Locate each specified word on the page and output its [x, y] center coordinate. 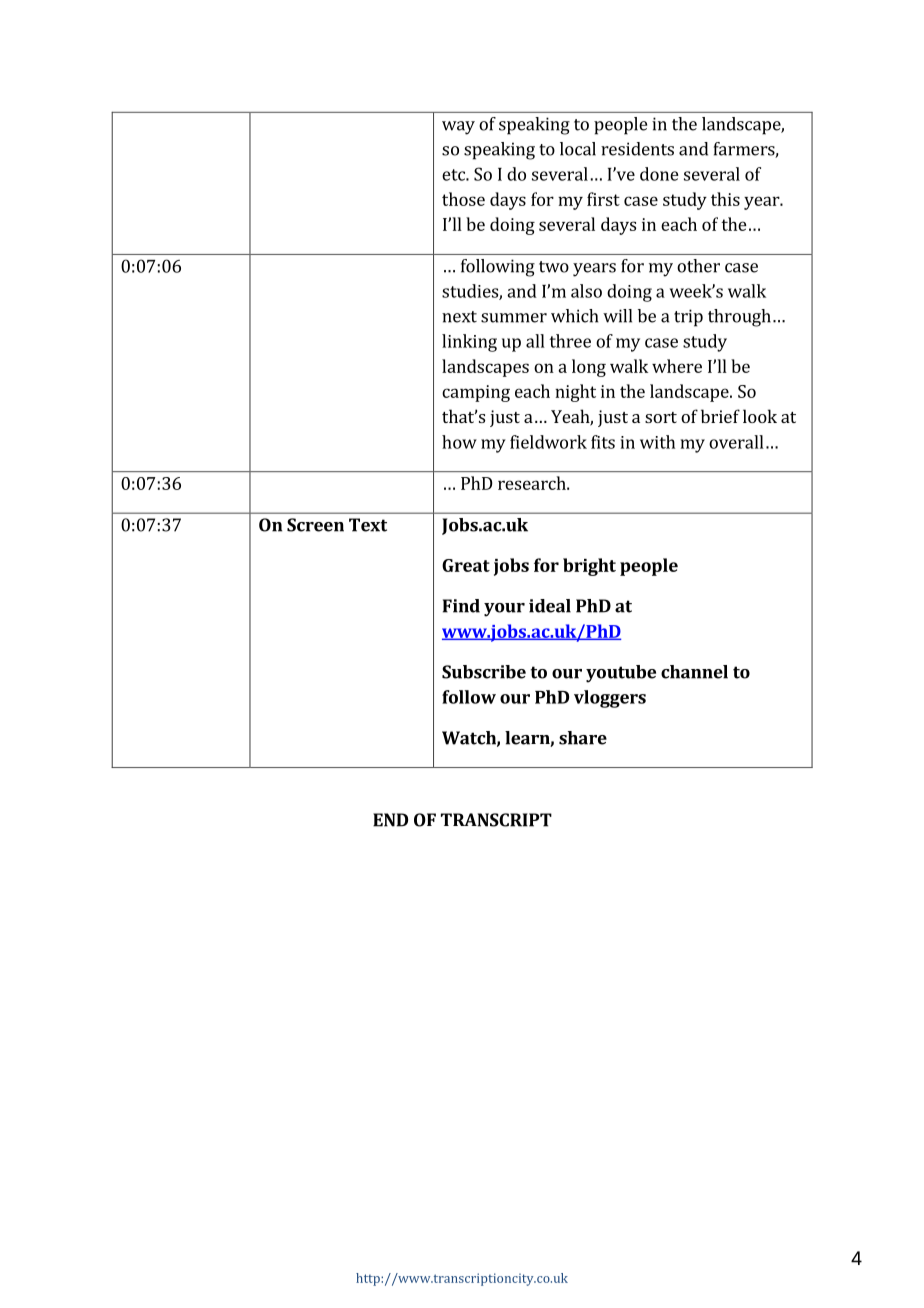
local [578, 149]
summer [514, 318]
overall [736, 442]
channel [694, 672]
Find [461, 606]
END [390, 820]
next [459, 317]
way [458, 128]
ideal [550, 606]
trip [688, 318]
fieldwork [548, 442]
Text [368, 525]
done [659, 174]
